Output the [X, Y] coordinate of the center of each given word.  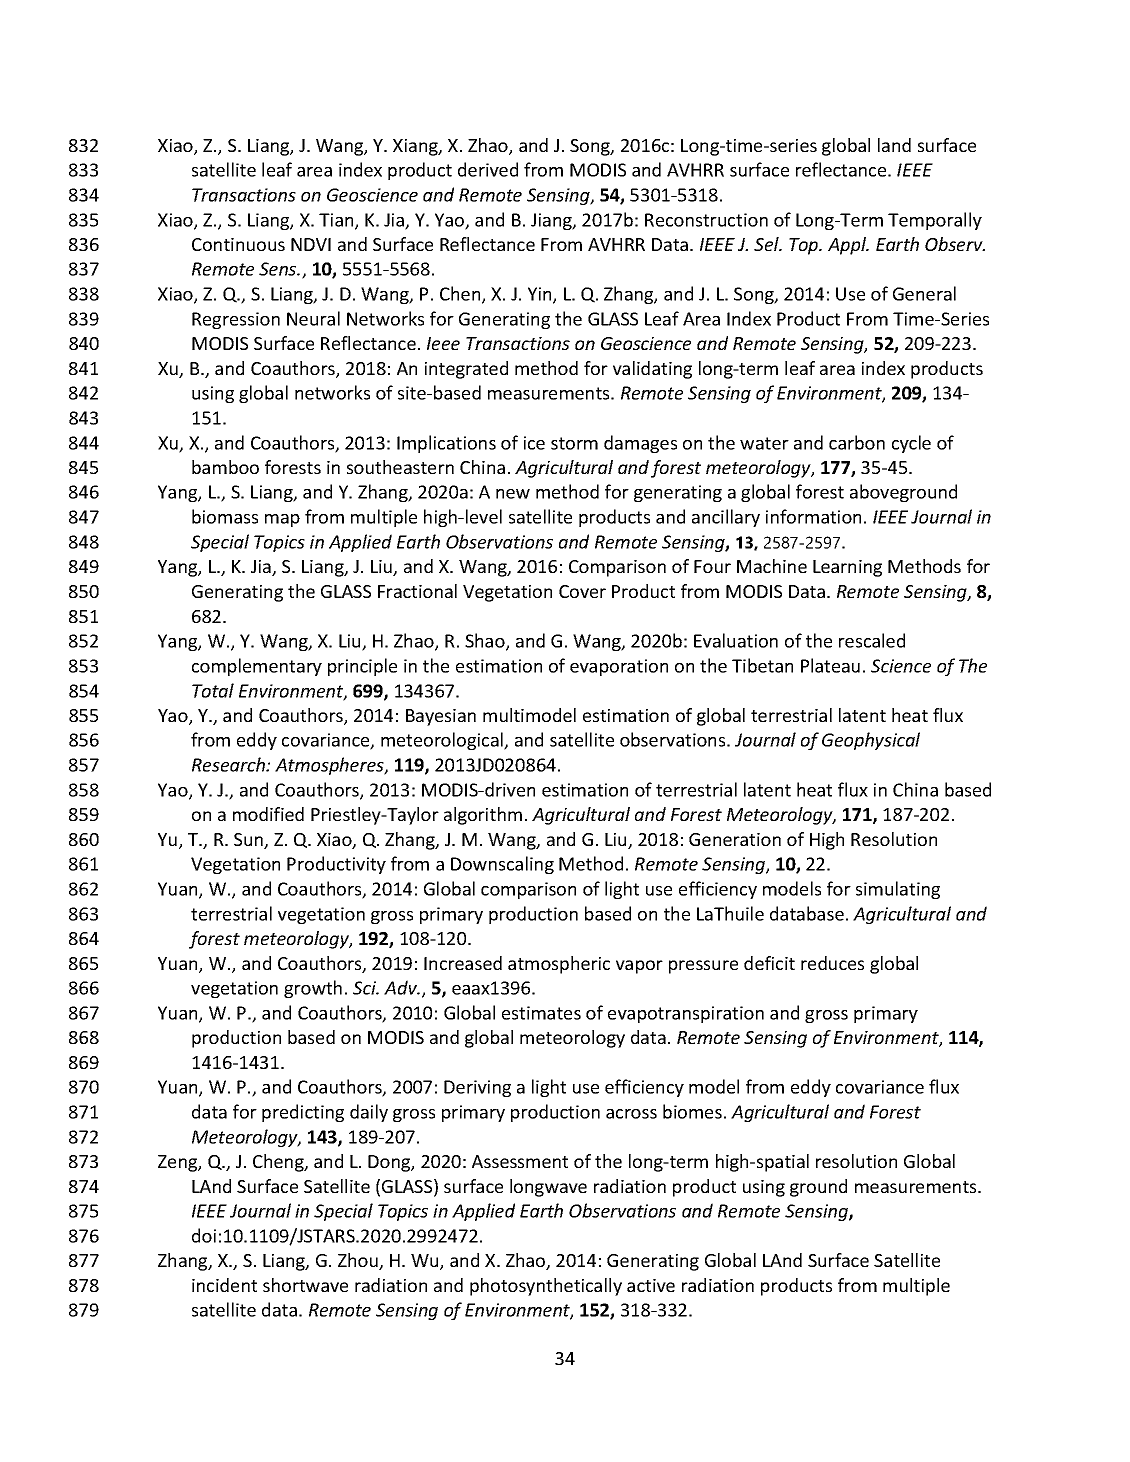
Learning [847, 568]
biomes [692, 1111]
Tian [337, 221]
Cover [582, 591]
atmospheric [559, 965]
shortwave [305, 1285]
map [282, 520]
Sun [249, 841]
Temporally [935, 221]
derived [488, 169]
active [651, 1285]
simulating [898, 890]
